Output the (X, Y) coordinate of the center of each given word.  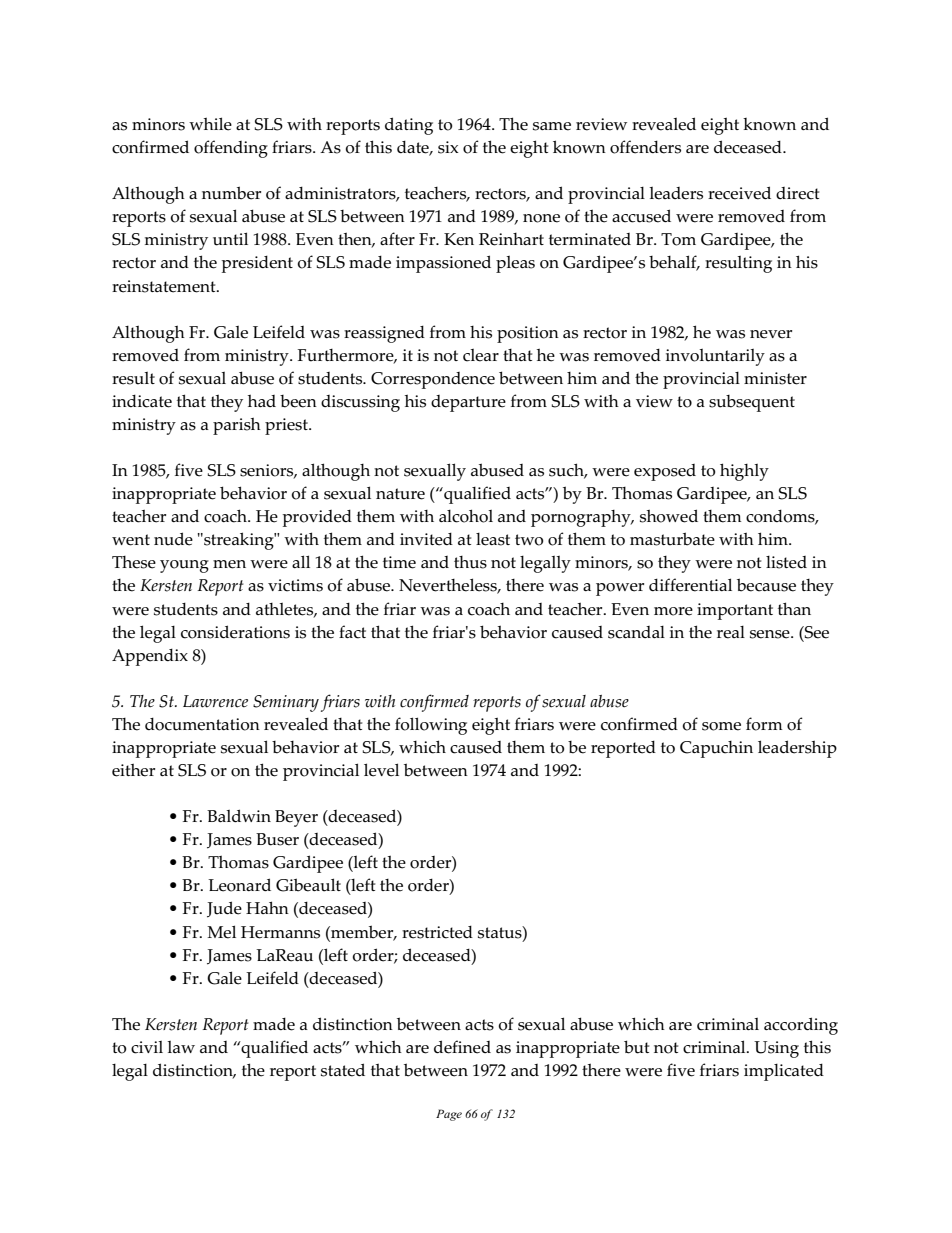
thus (470, 562)
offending (231, 149)
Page (449, 1115)
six (448, 147)
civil (147, 1047)
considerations (235, 632)
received (739, 193)
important (735, 611)
